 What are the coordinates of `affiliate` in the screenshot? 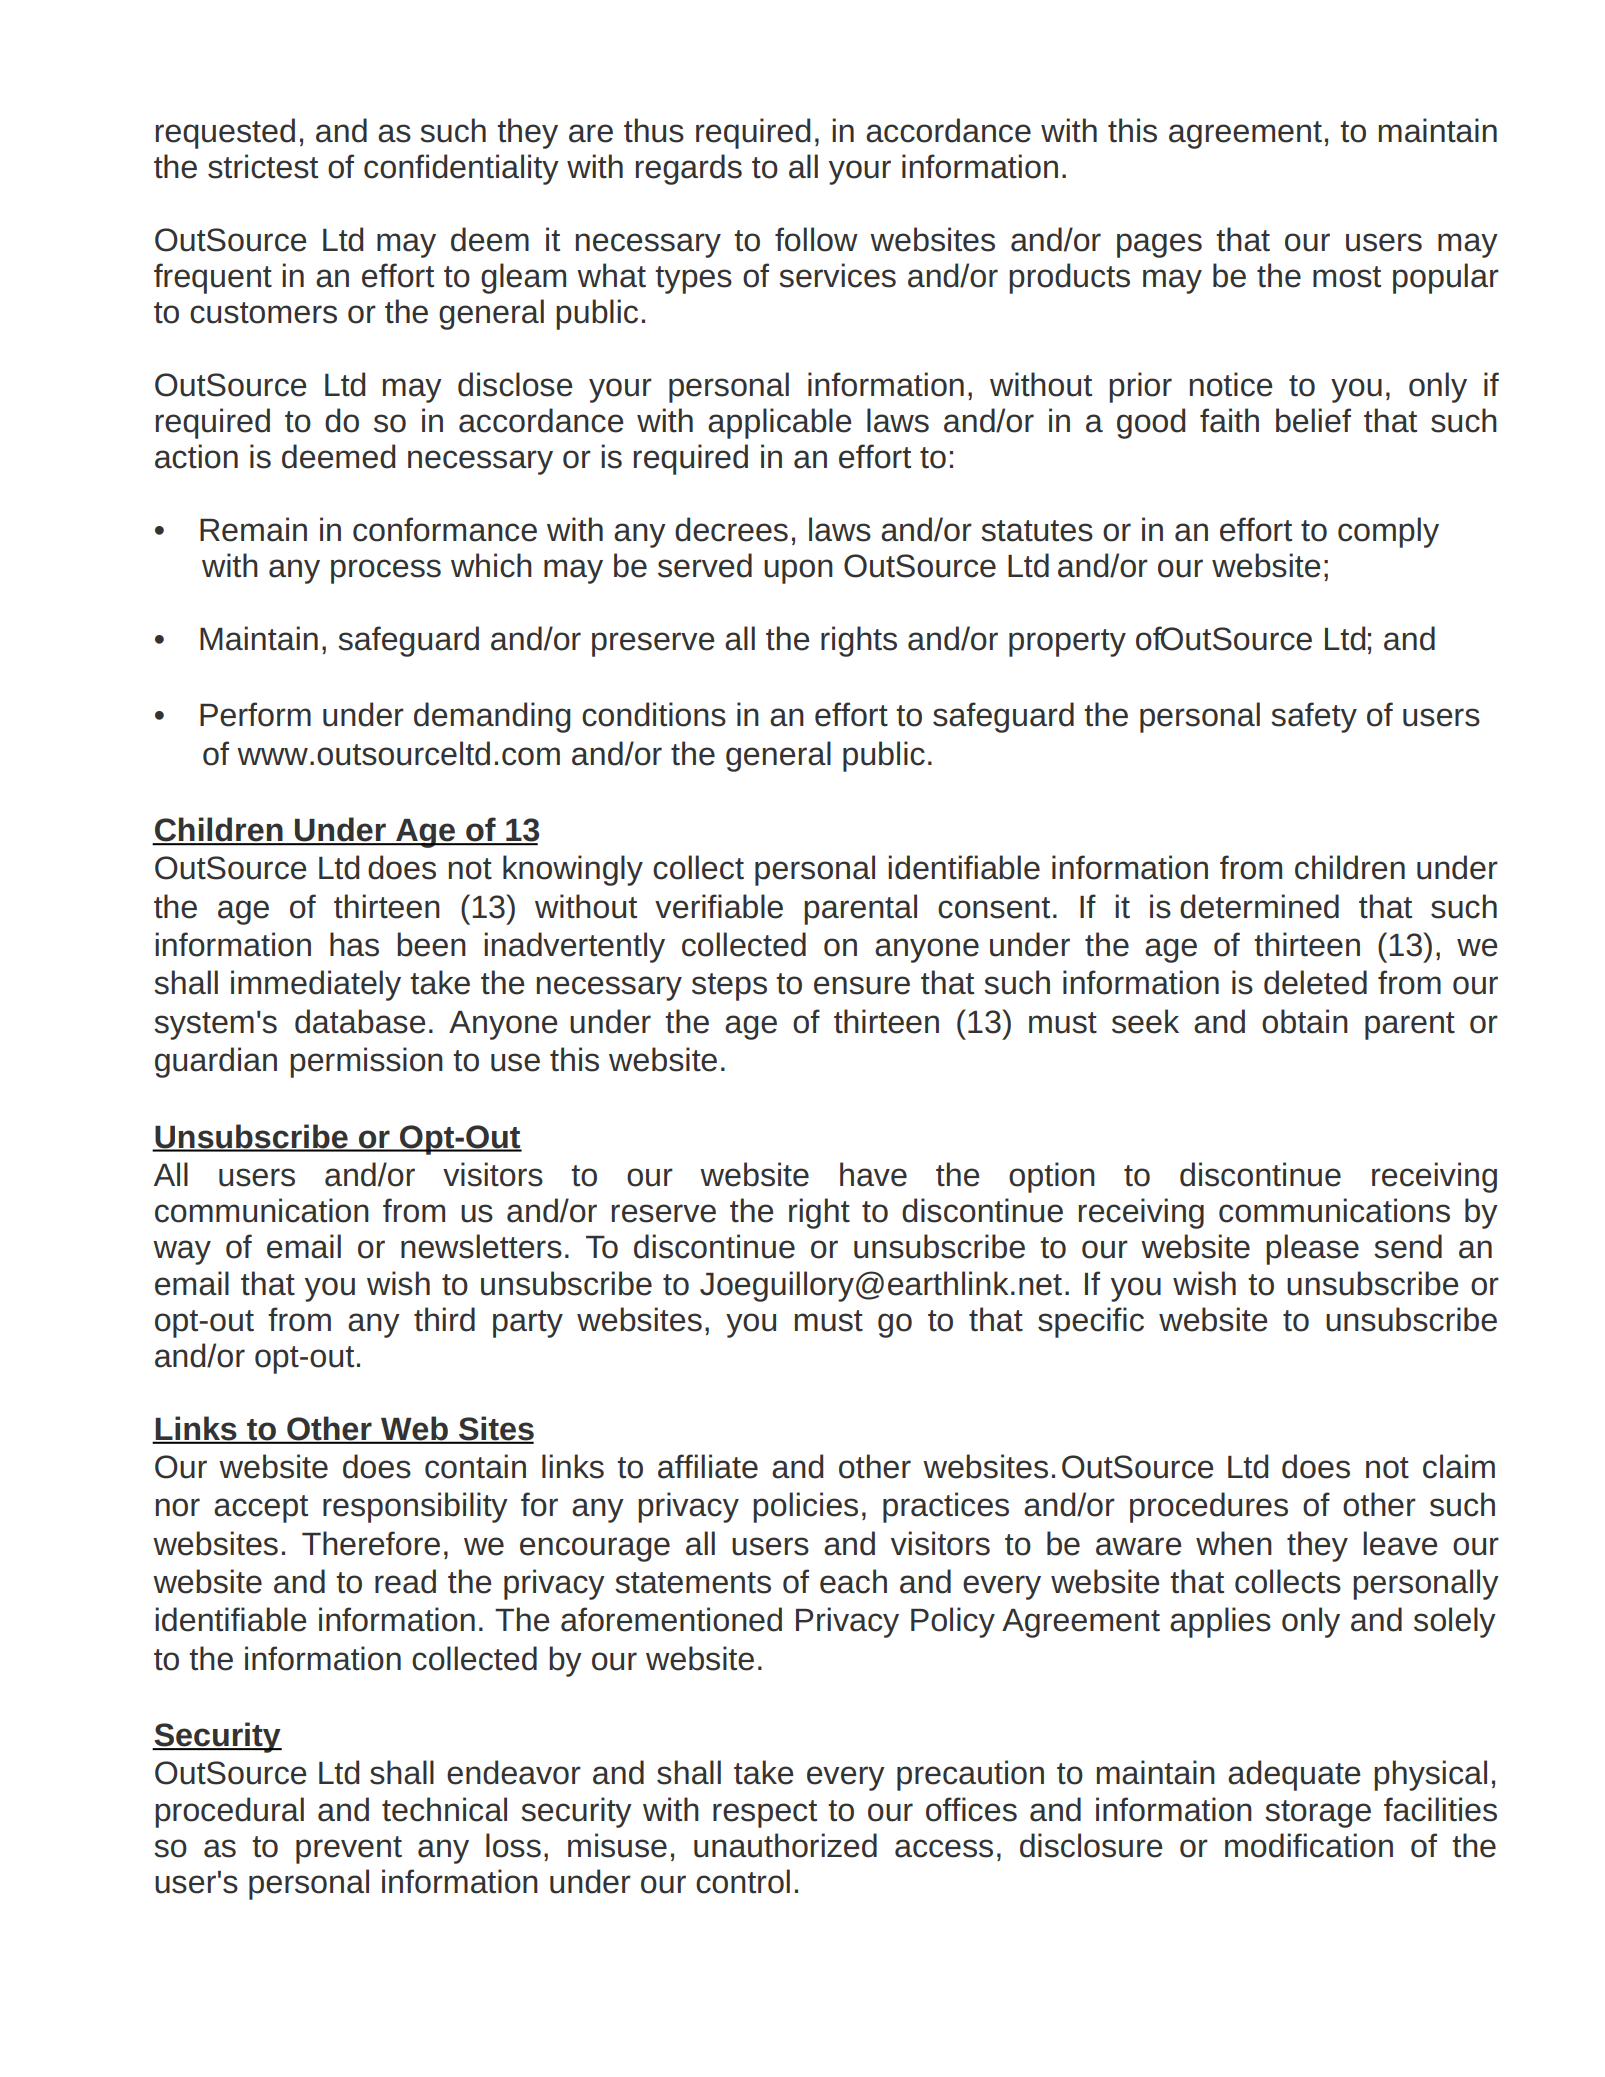 It's located at (708, 1466).
